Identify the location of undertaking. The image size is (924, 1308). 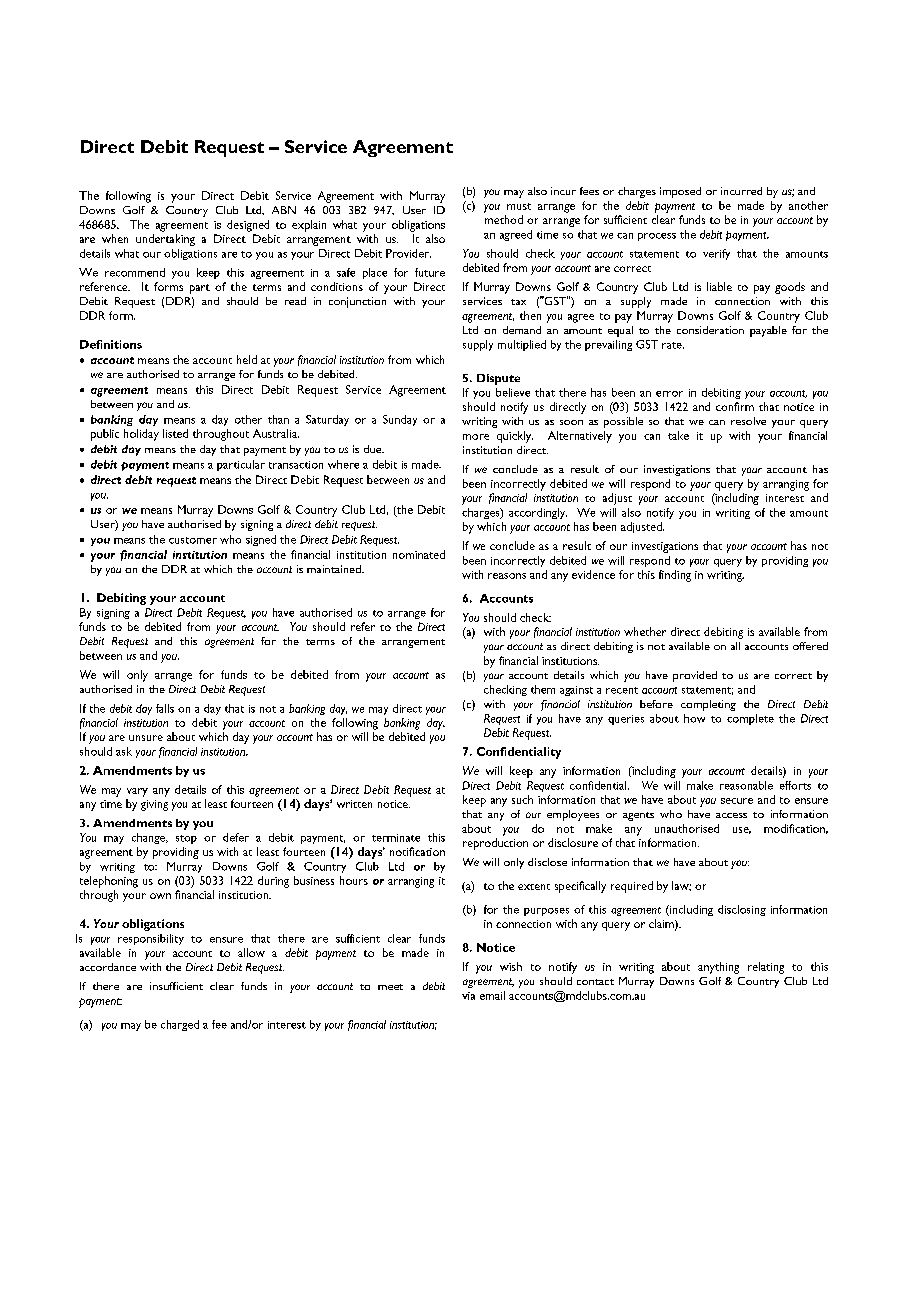
(165, 240).
